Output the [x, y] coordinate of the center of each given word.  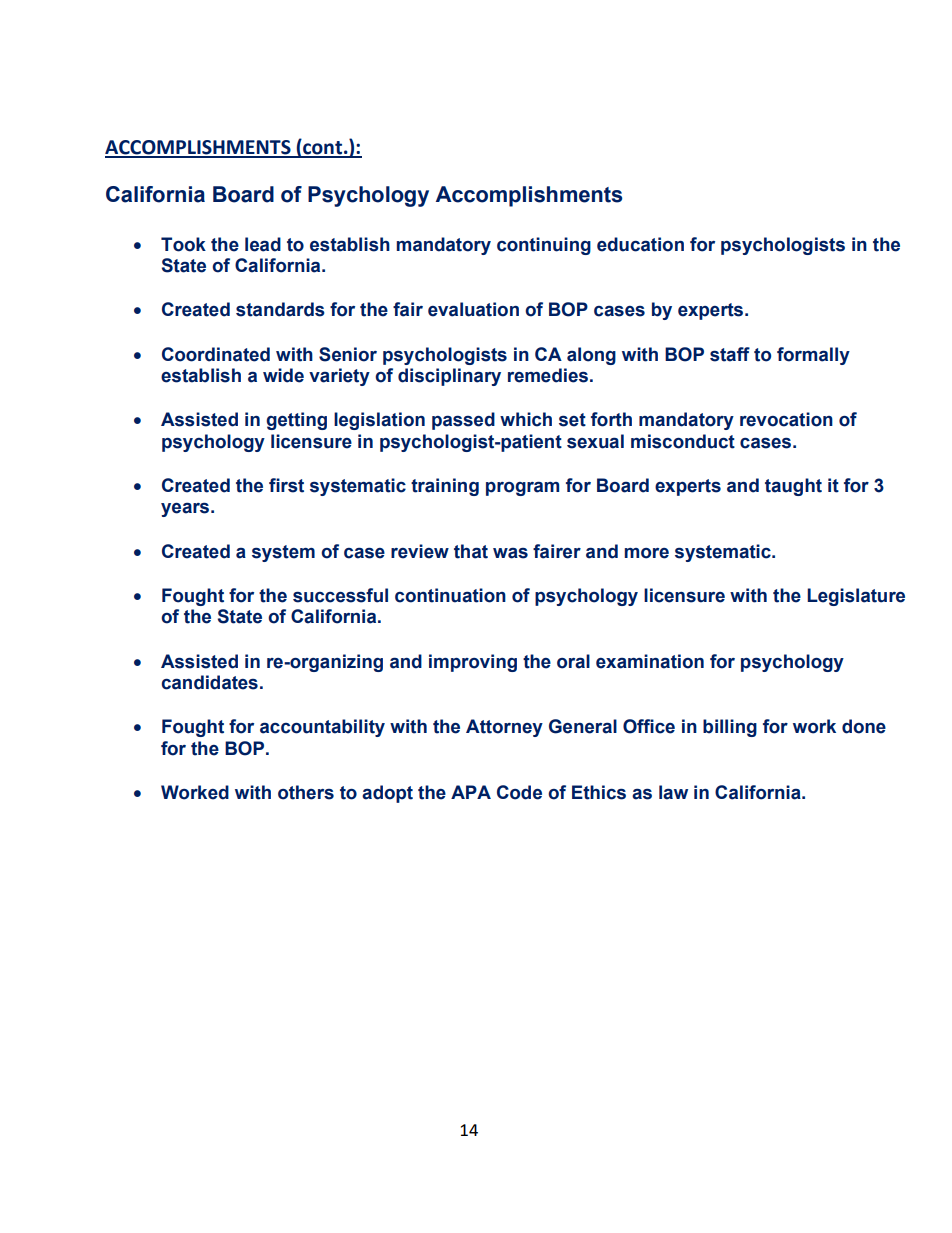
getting [296, 421]
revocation [786, 419]
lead [263, 244]
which [526, 419]
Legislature [856, 597]
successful [340, 595]
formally [813, 356]
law [673, 792]
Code [519, 792]
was [510, 553]
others [306, 792]
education [640, 244]
